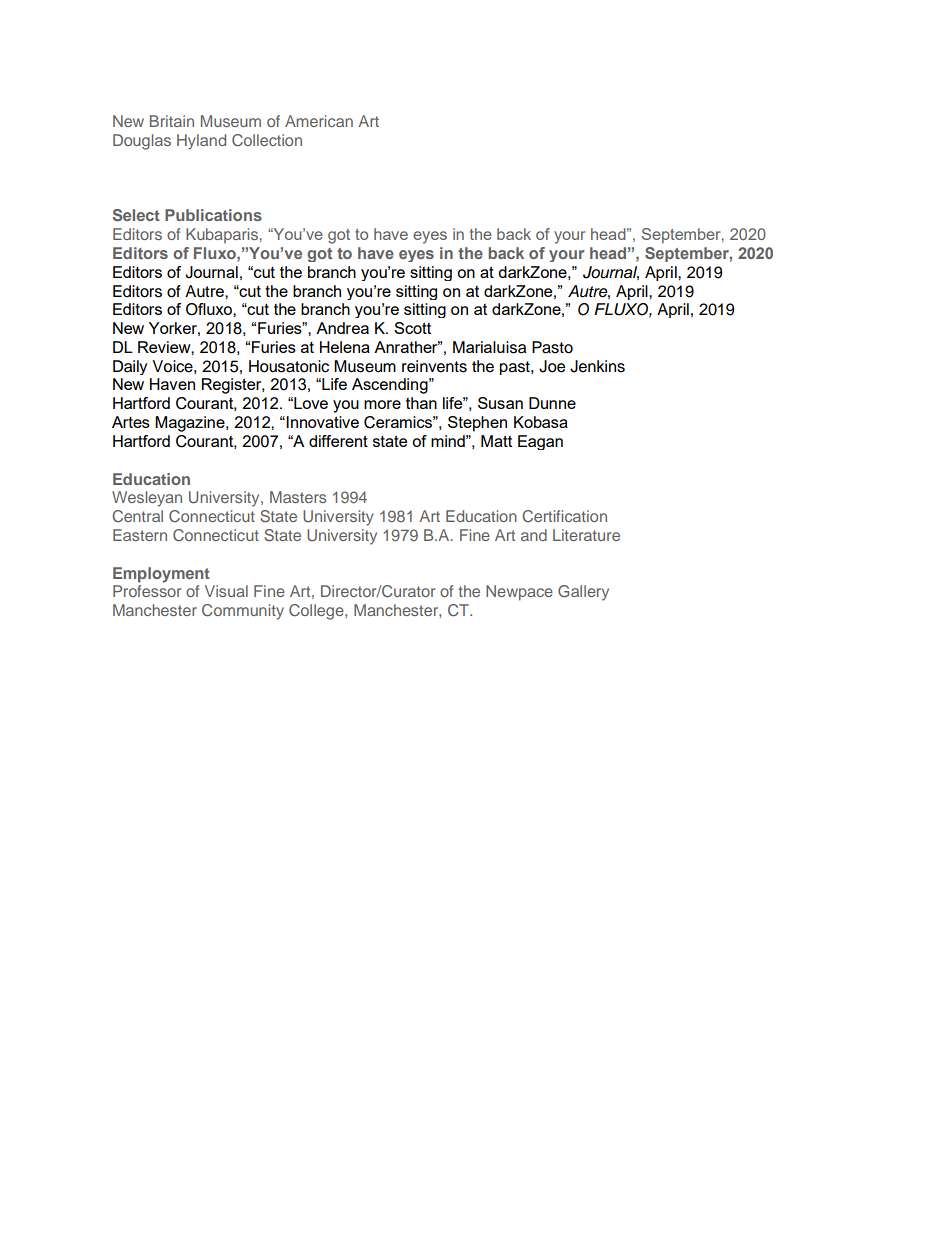 This screenshot has height=1233, width=952. I want to click on Daily, so click(130, 367).
